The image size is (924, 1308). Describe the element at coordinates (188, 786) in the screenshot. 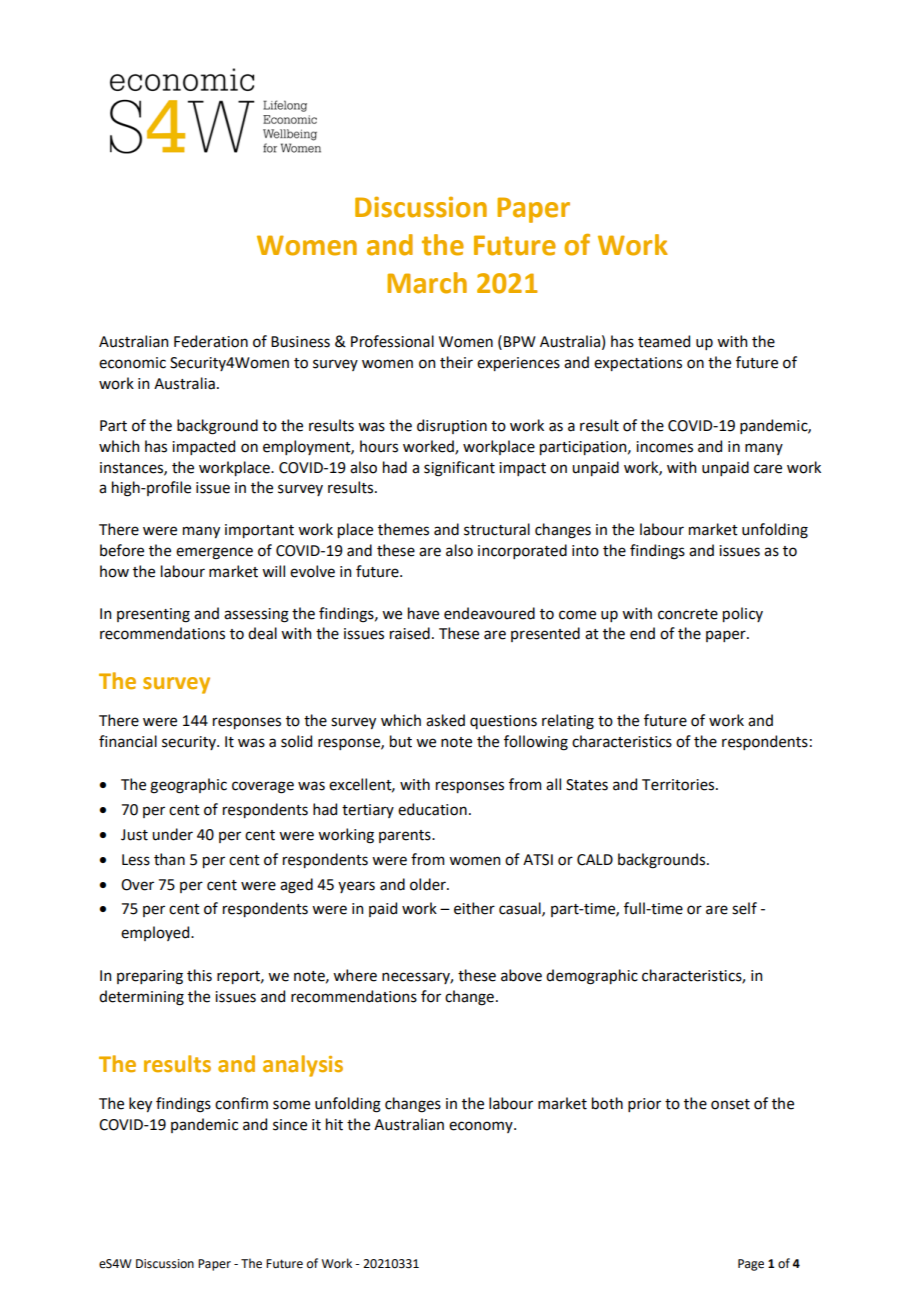

I see `geographic` at that location.
